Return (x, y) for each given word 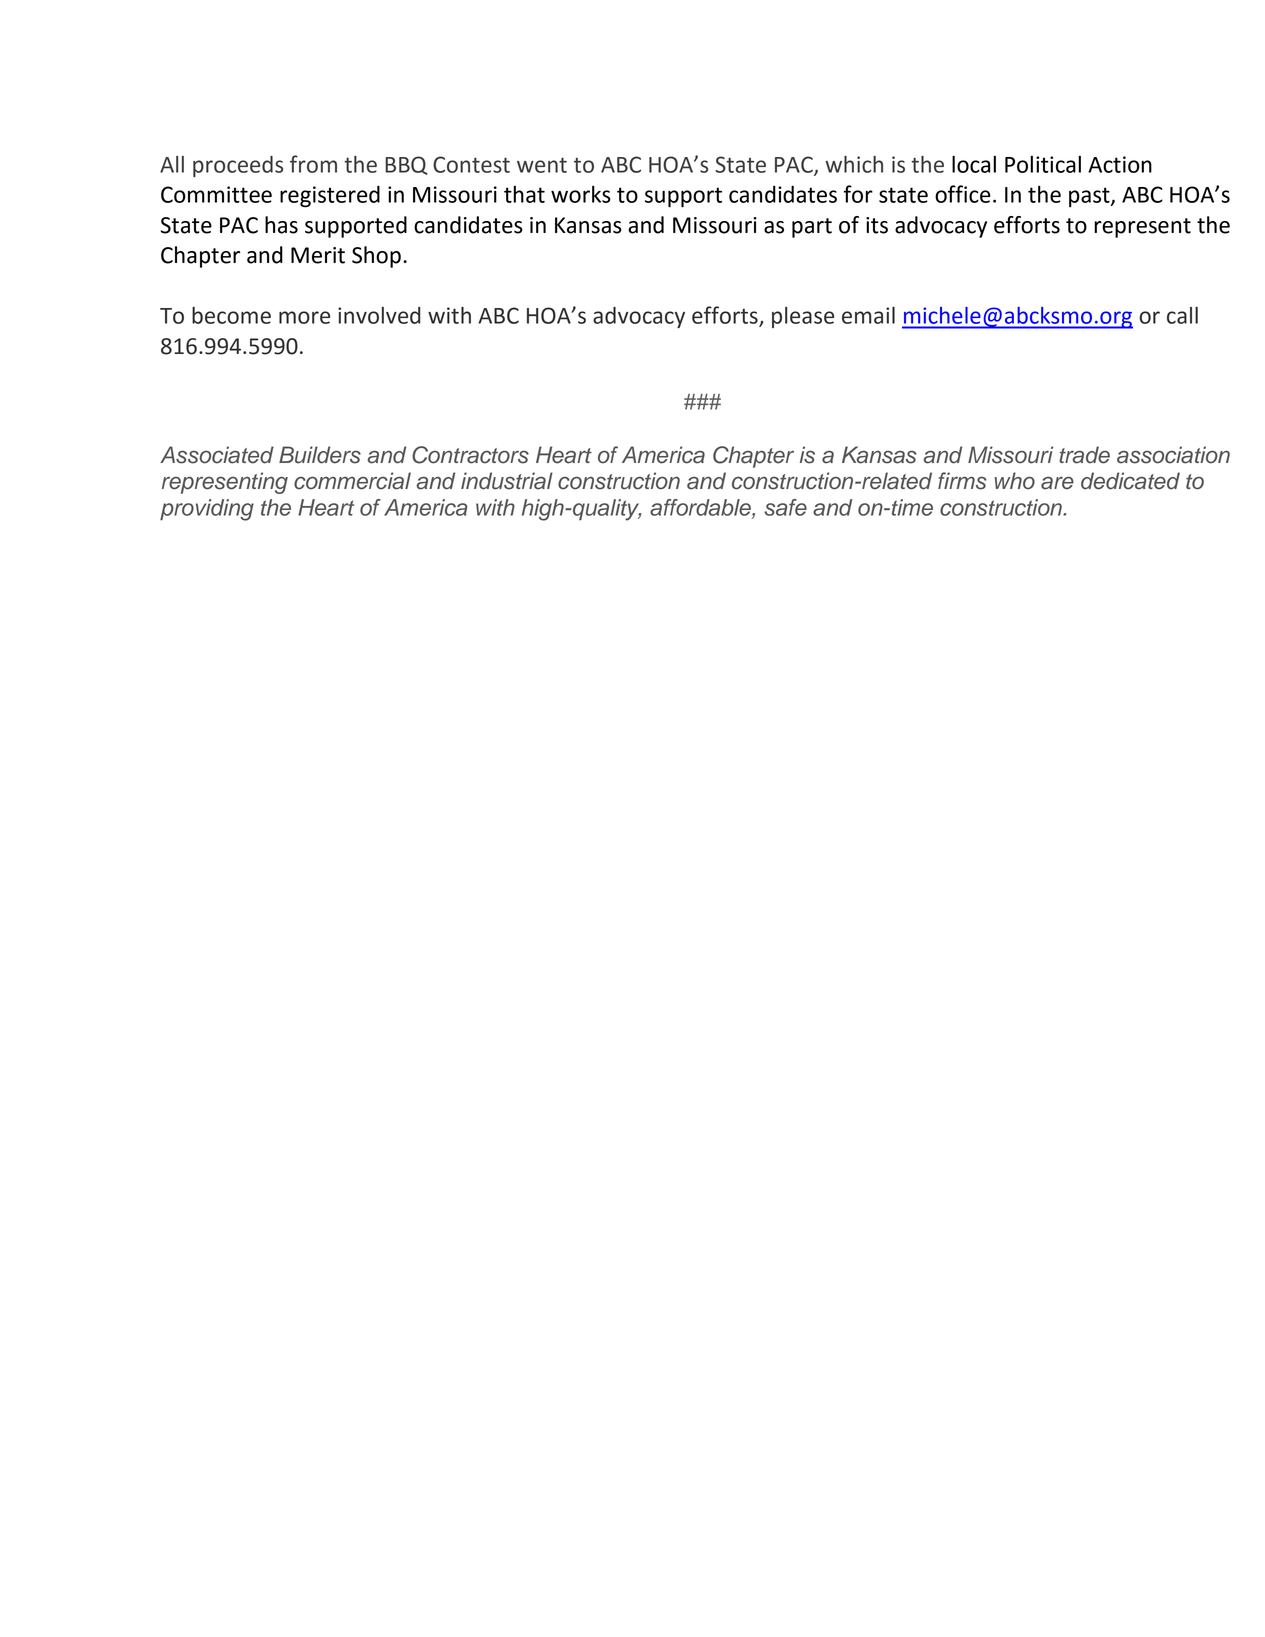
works (581, 194)
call (1182, 315)
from (313, 164)
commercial (352, 481)
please (803, 317)
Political (1043, 164)
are (1057, 483)
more (304, 317)
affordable (701, 508)
